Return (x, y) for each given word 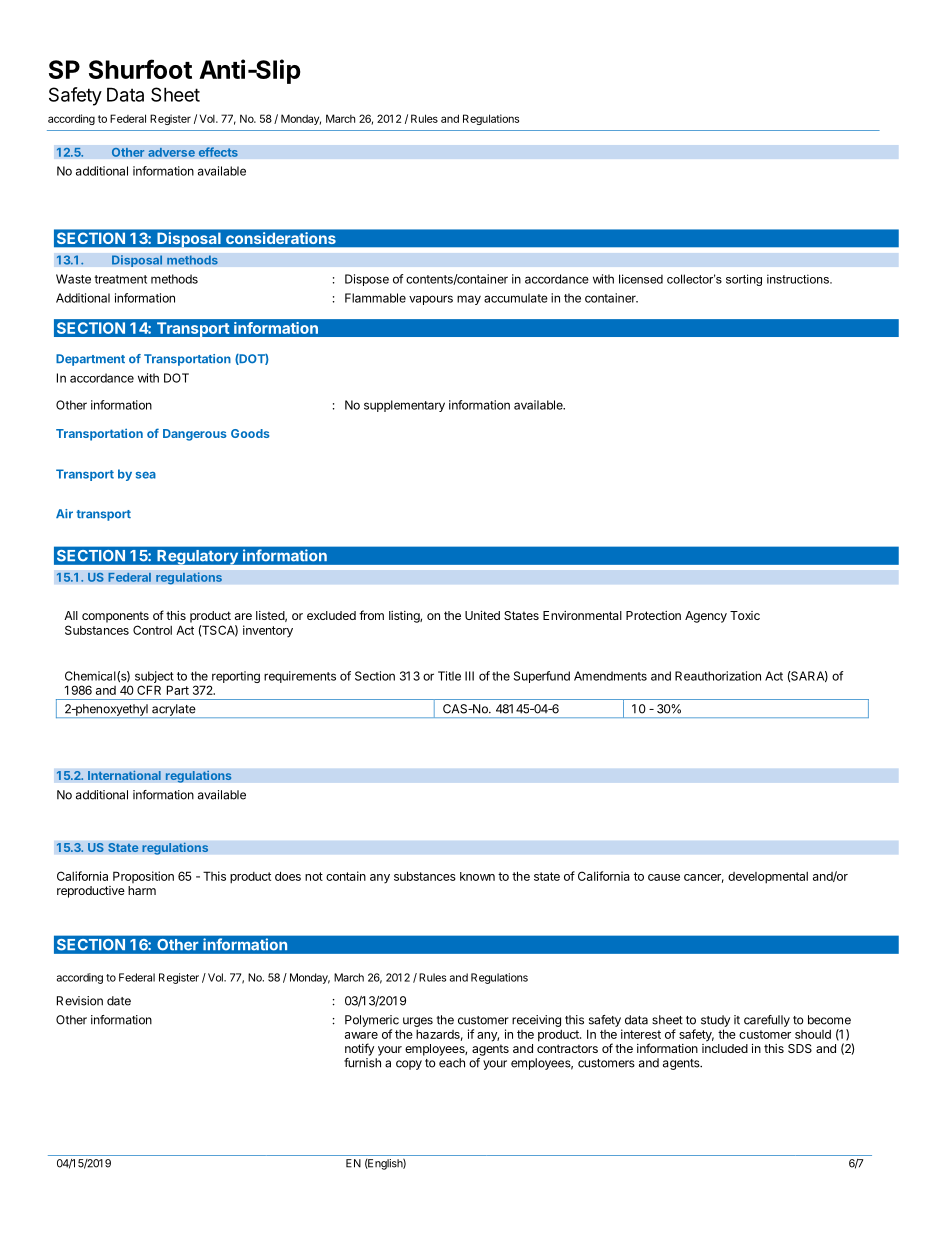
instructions (799, 279)
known (477, 876)
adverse (171, 152)
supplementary (404, 406)
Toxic (745, 615)
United (482, 615)
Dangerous (194, 435)
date (119, 1001)
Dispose (367, 280)
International (124, 775)
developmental (768, 878)
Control (152, 630)
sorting (744, 280)
